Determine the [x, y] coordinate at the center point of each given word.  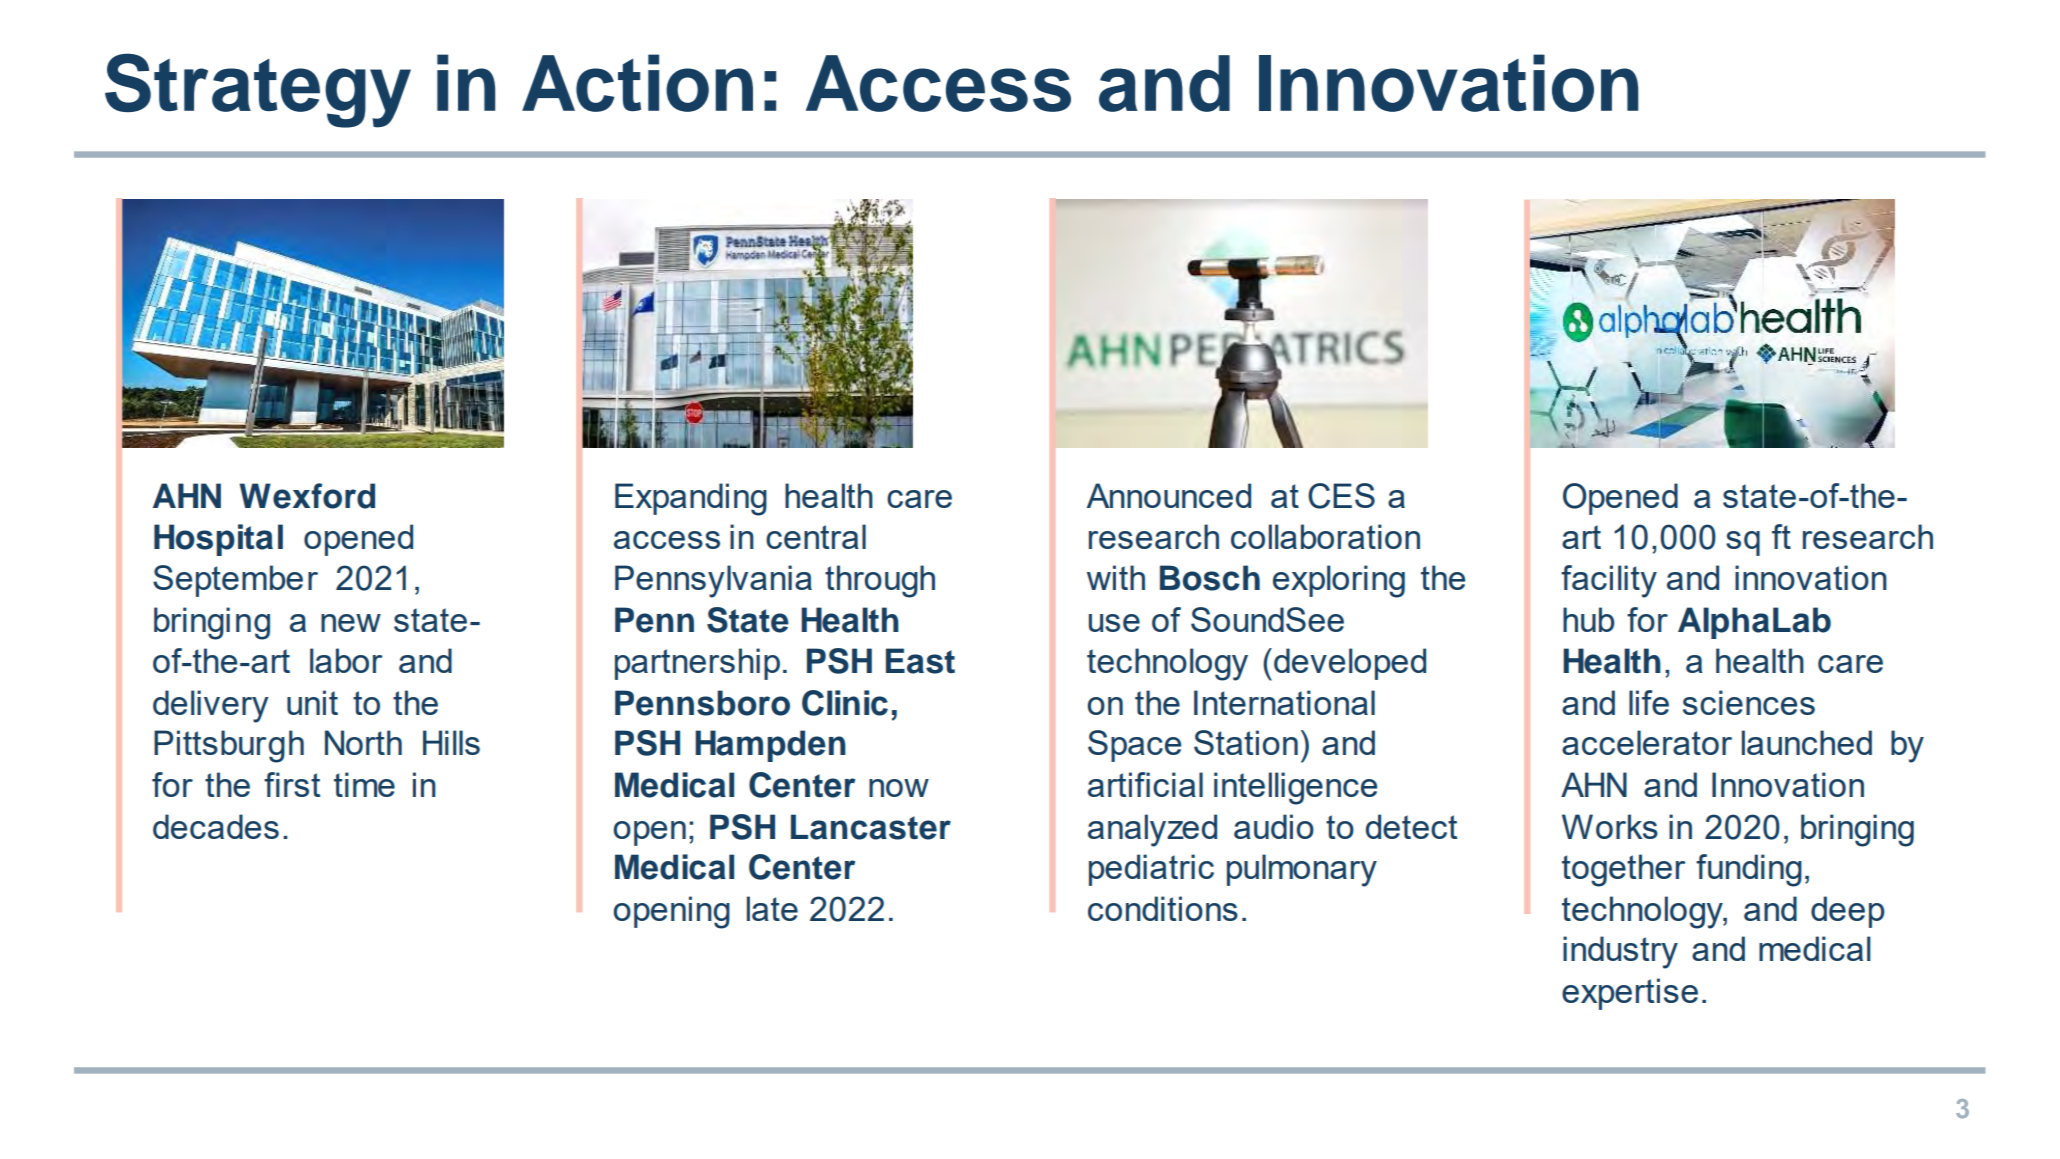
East [920, 661]
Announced [1169, 495]
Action [637, 83]
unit [312, 702]
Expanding [691, 499]
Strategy [258, 90]
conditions [1163, 908]
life [1649, 702]
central [816, 536]
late [772, 908]
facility [1609, 581]
